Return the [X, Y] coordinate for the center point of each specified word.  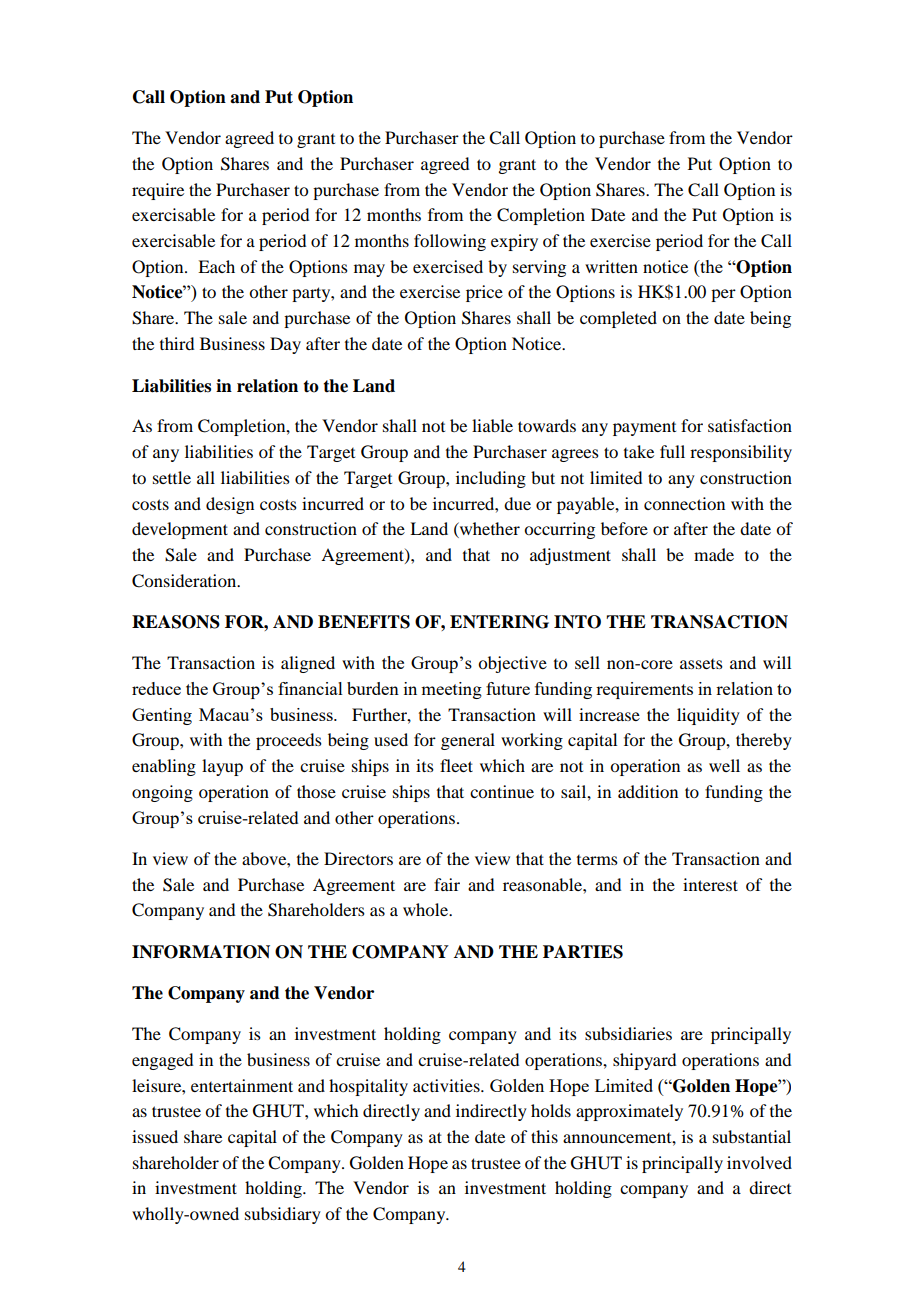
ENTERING [499, 622]
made [714, 554]
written [611, 266]
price [484, 293]
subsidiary [283, 1215]
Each [216, 266]
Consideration [185, 581]
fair [447, 884]
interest [710, 884]
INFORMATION [201, 952]
